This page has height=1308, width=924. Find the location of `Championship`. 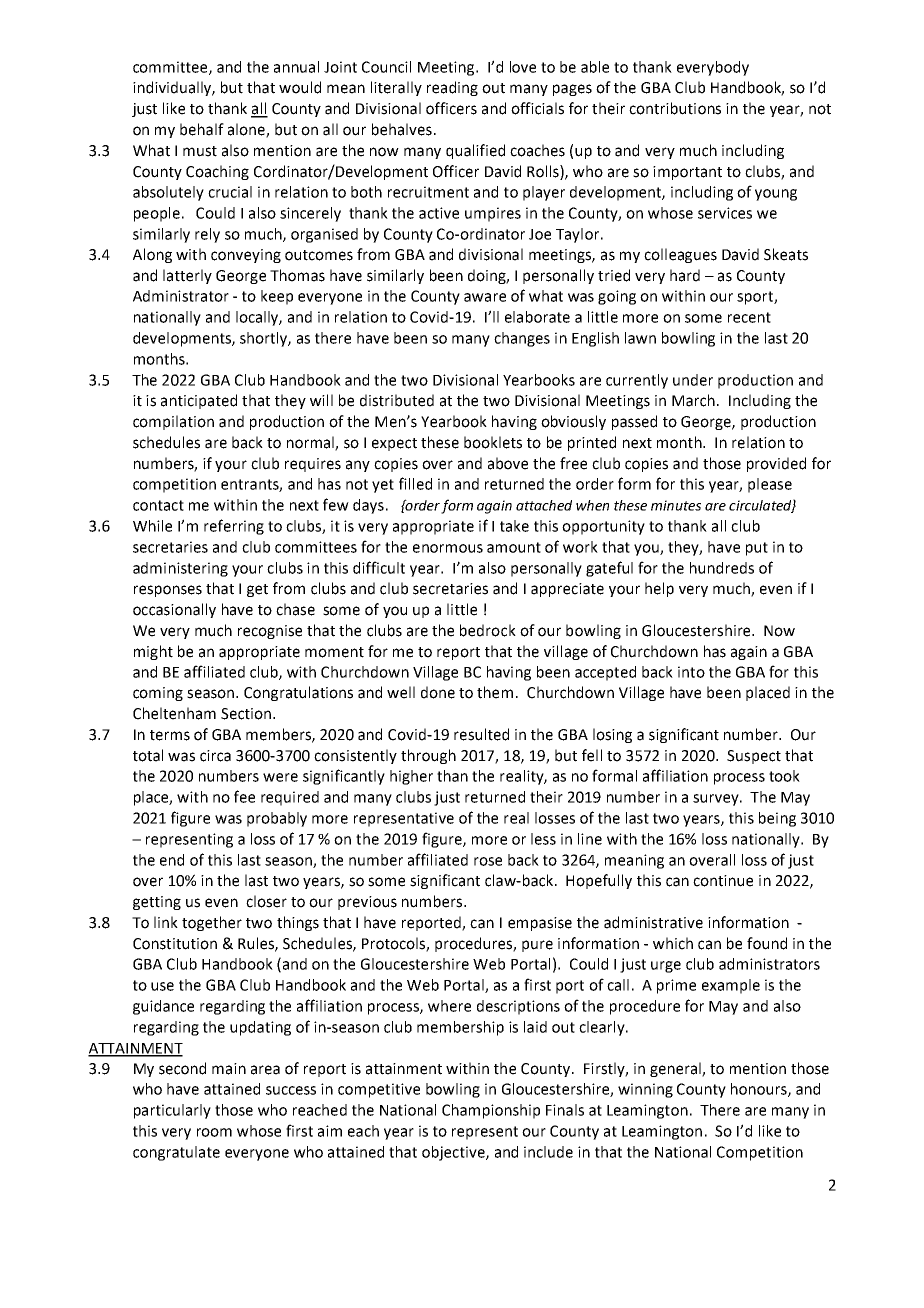

Championship is located at coordinates (491, 1111).
